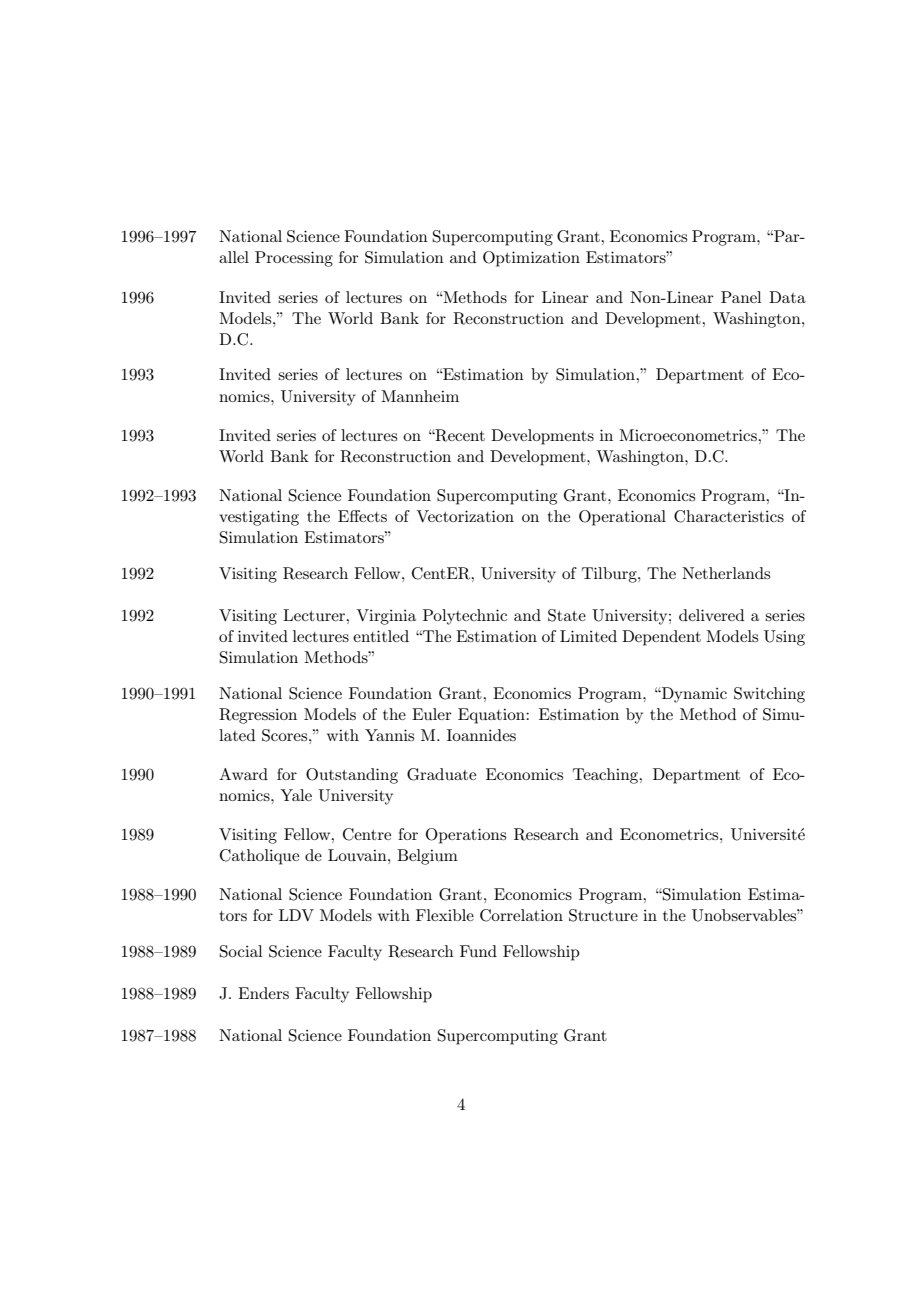  What do you see at coordinates (741, 297) in the screenshot?
I see `Panel` at bounding box center [741, 297].
